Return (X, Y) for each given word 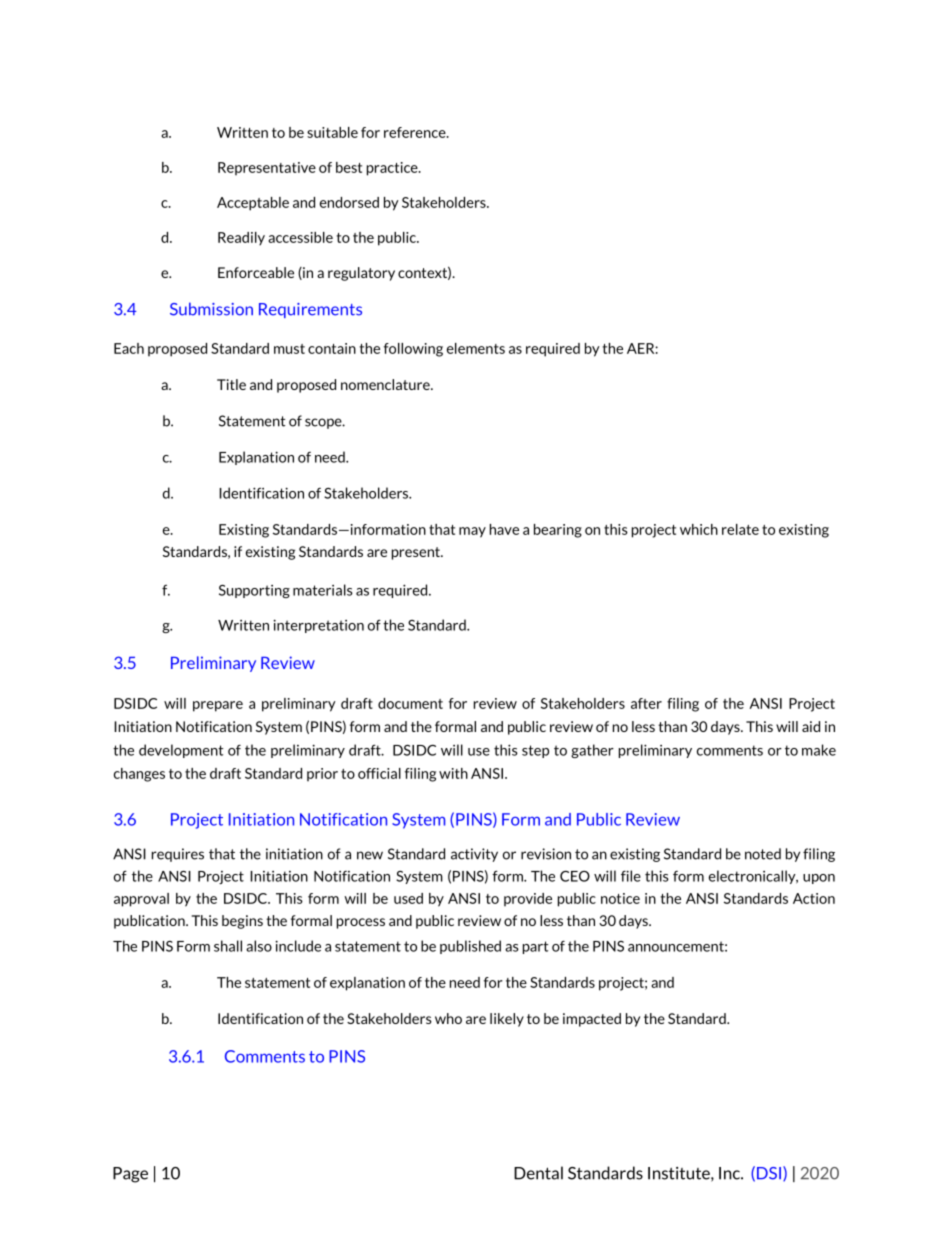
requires (178, 855)
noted (763, 854)
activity (474, 855)
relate (740, 529)
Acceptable (253, 204)
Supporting (254, 591)
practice (393, 169)
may (472, 532)
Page (130, 1175)
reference (416, 132)
